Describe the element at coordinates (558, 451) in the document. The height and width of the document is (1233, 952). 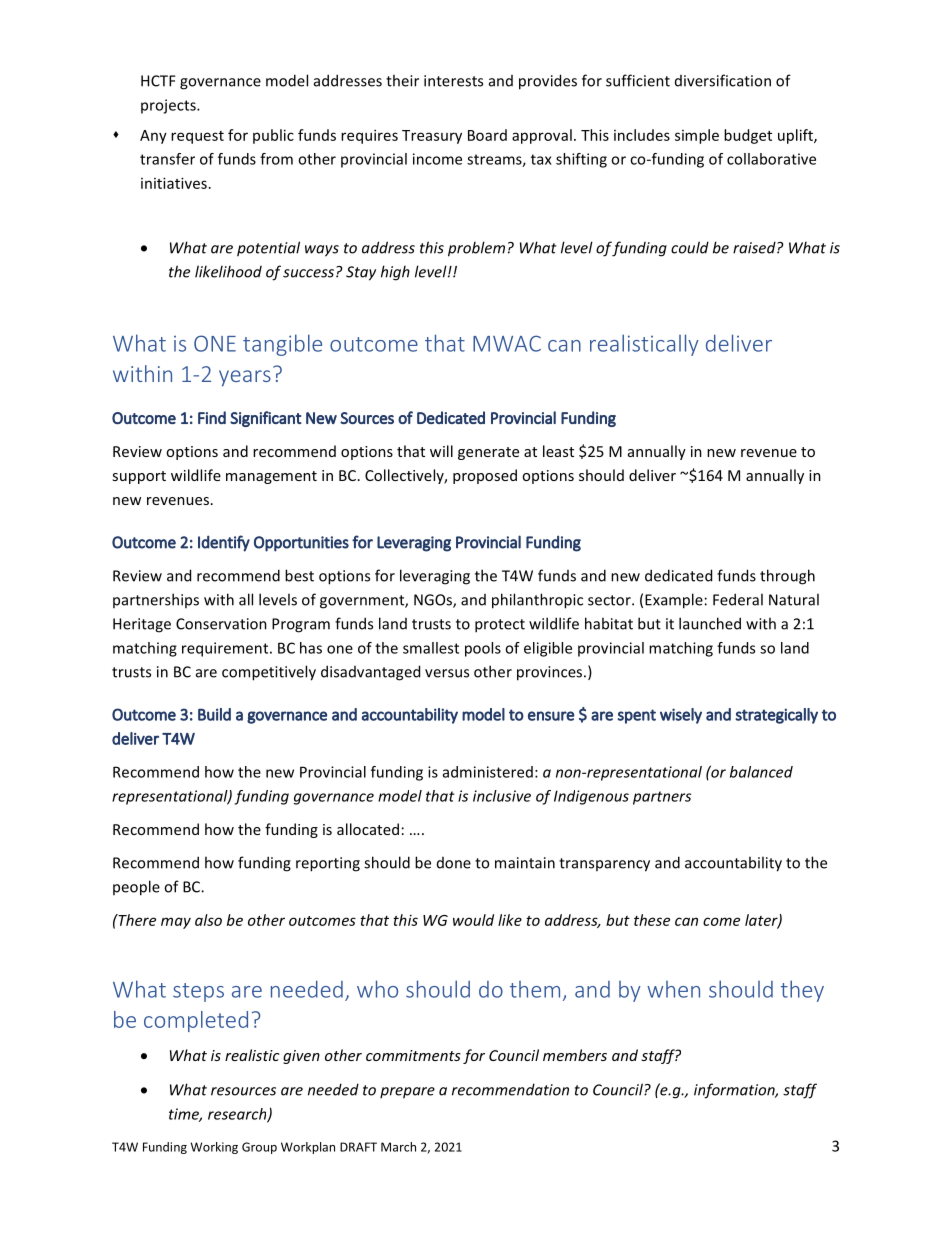
I see `least` at that location.
